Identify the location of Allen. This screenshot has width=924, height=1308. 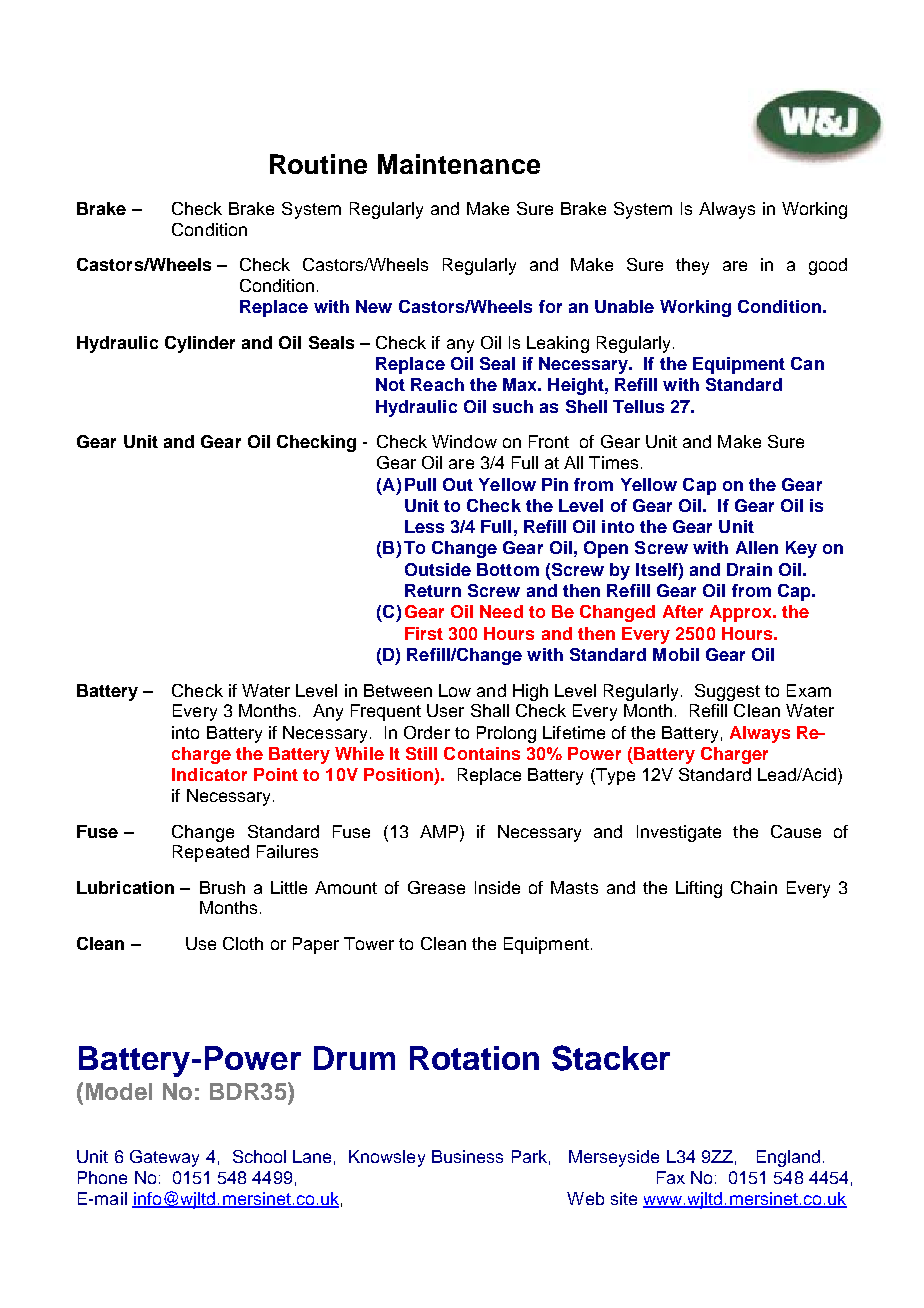
(757, 547).
